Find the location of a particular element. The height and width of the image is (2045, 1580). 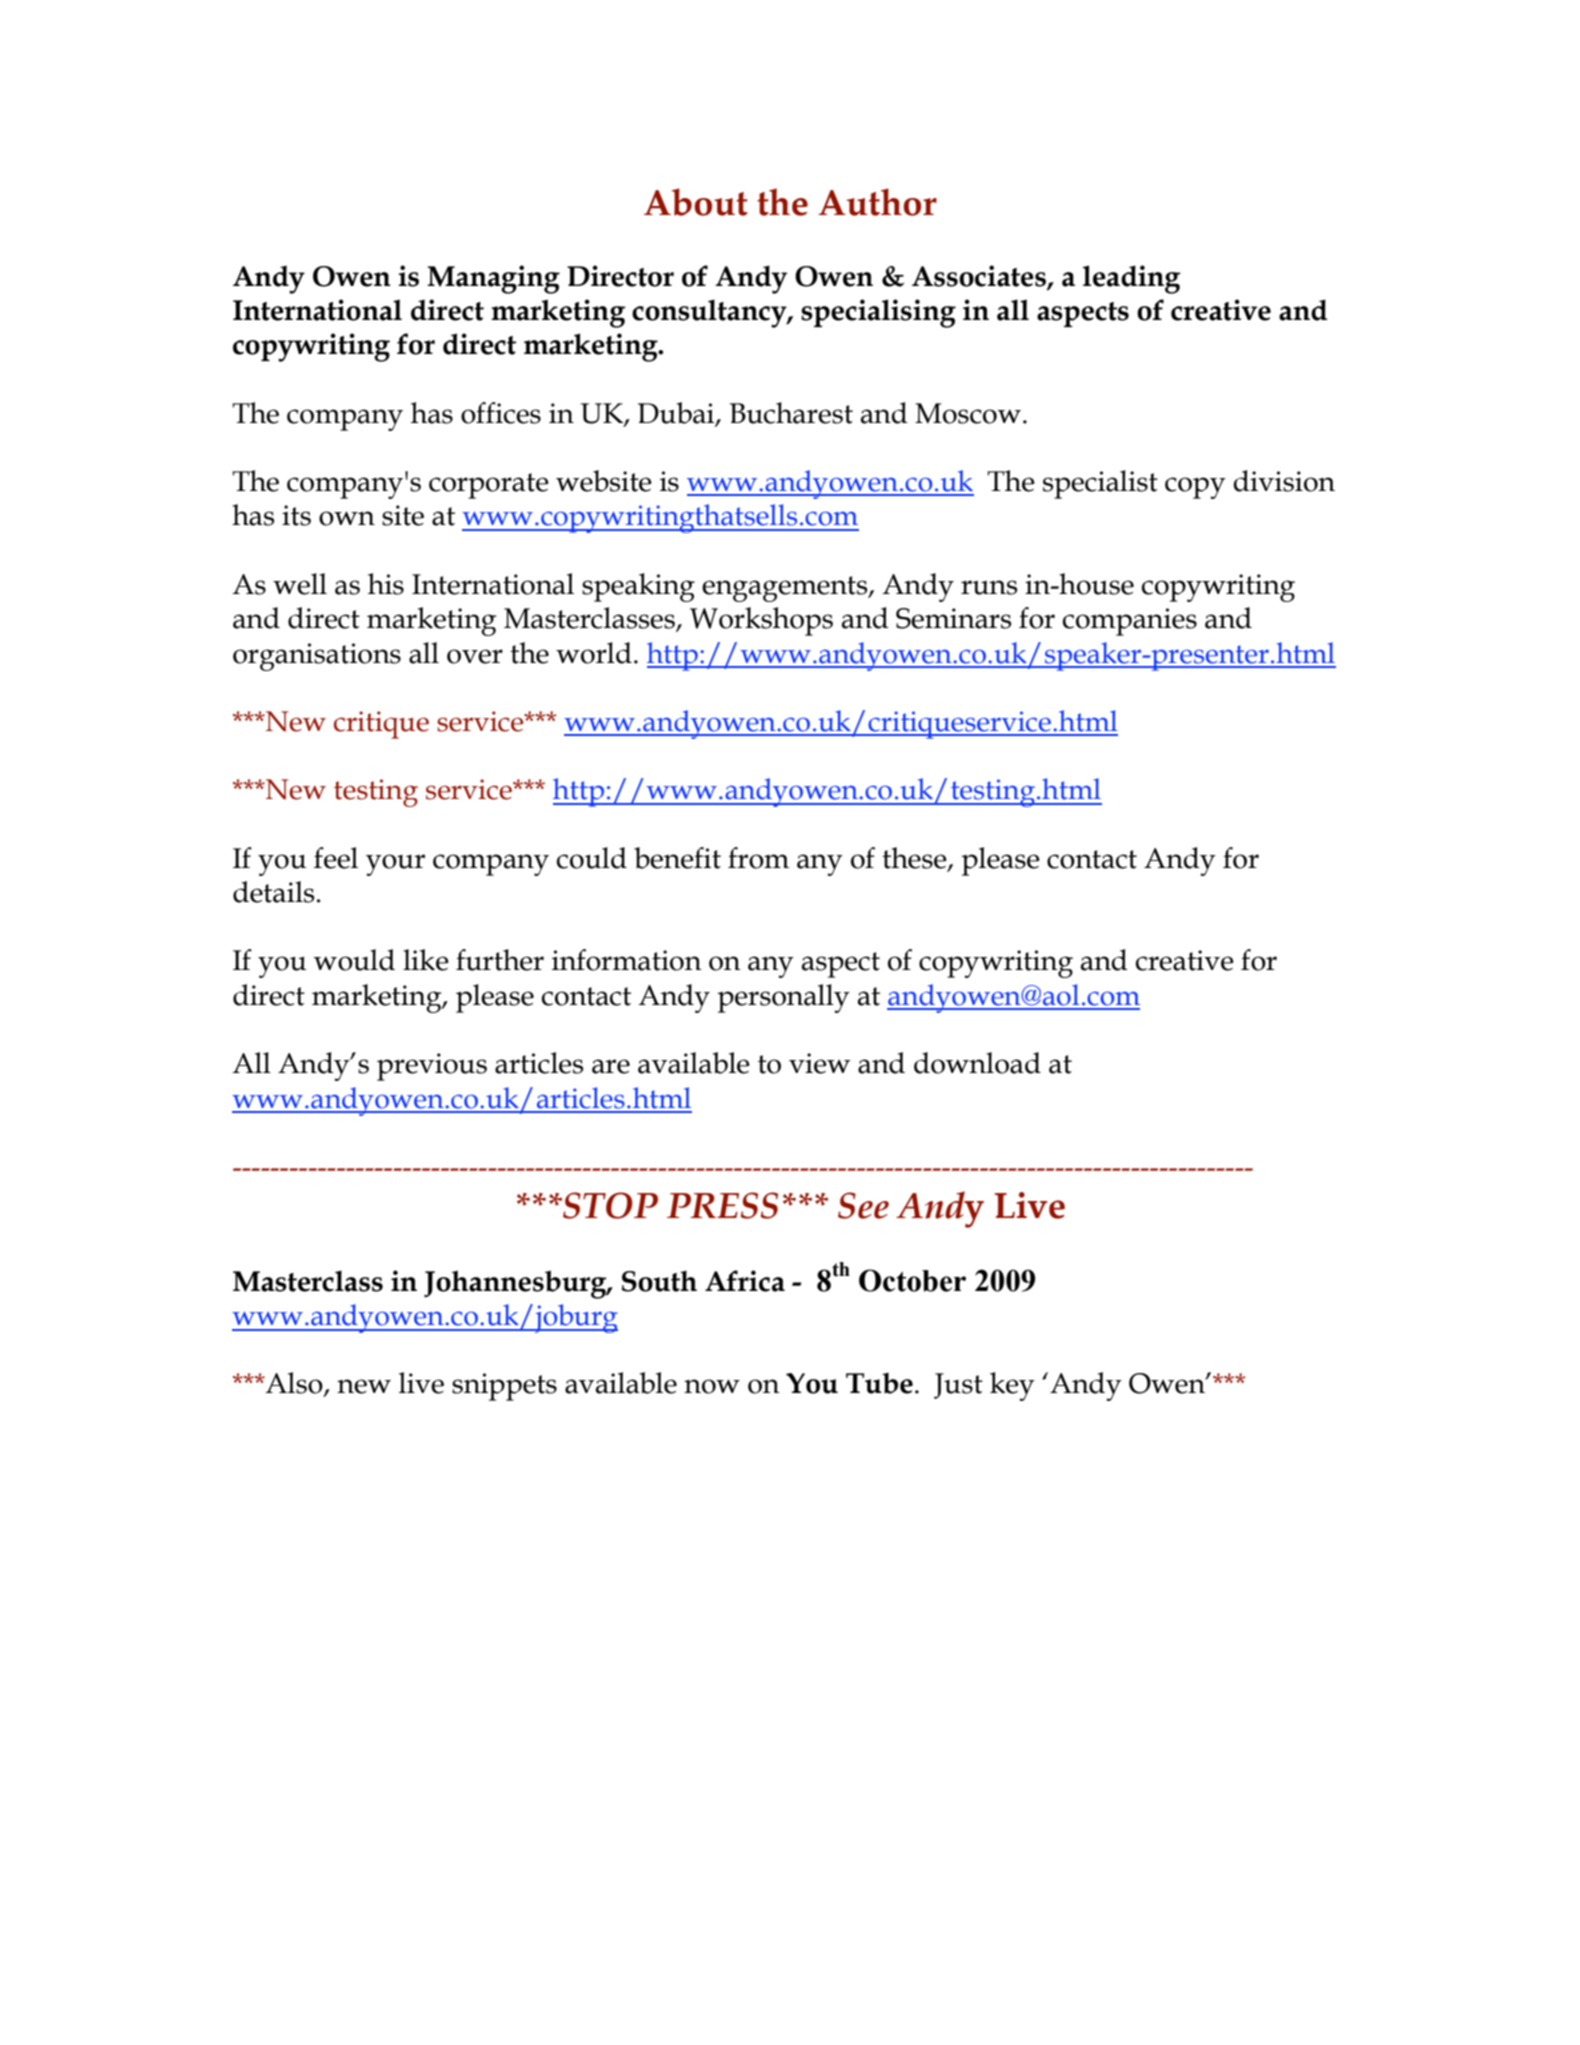

About is located at coordinates (696, 202).
